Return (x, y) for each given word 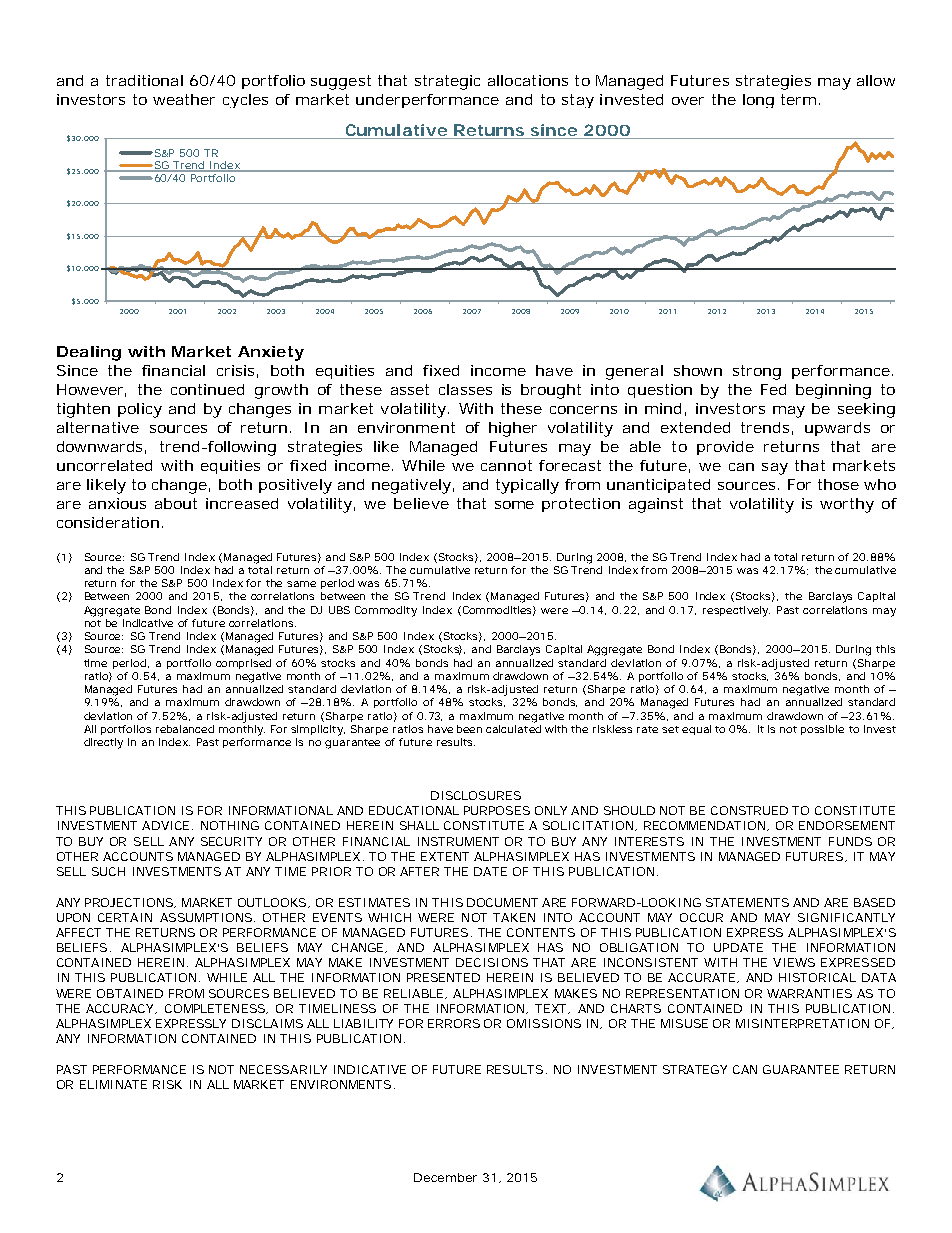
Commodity (386, 611)
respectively (736, 611)
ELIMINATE (113, 1084)
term (798, 99)
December (445, 1177)
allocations (528, 80)
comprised (243, 664)
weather (184, 99)
